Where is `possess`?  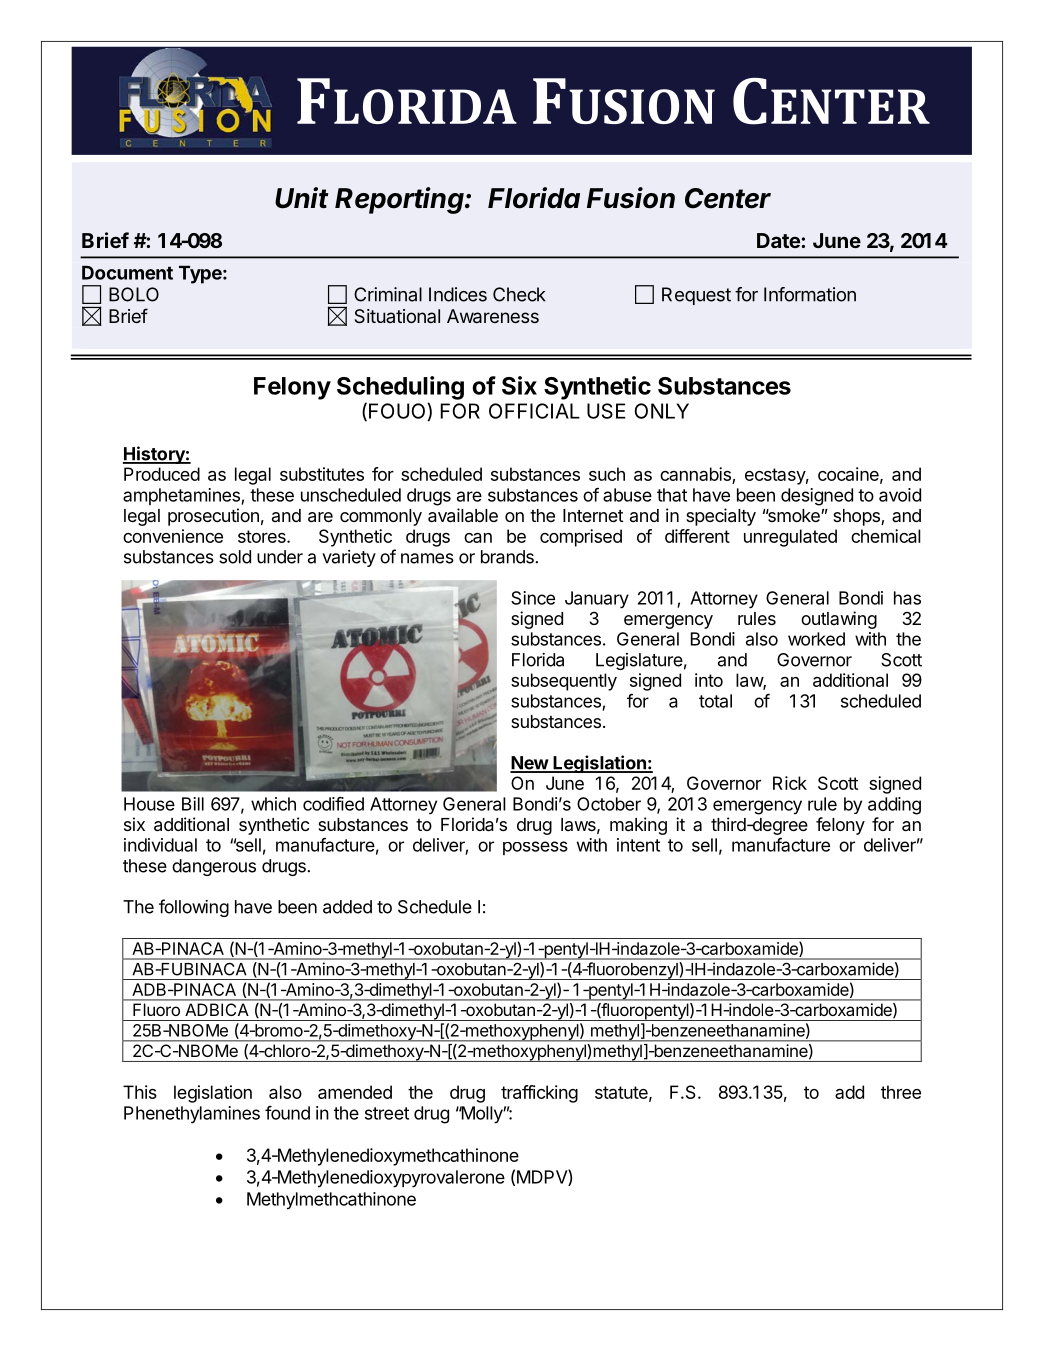
possess is located at coordinates (535, 848).
